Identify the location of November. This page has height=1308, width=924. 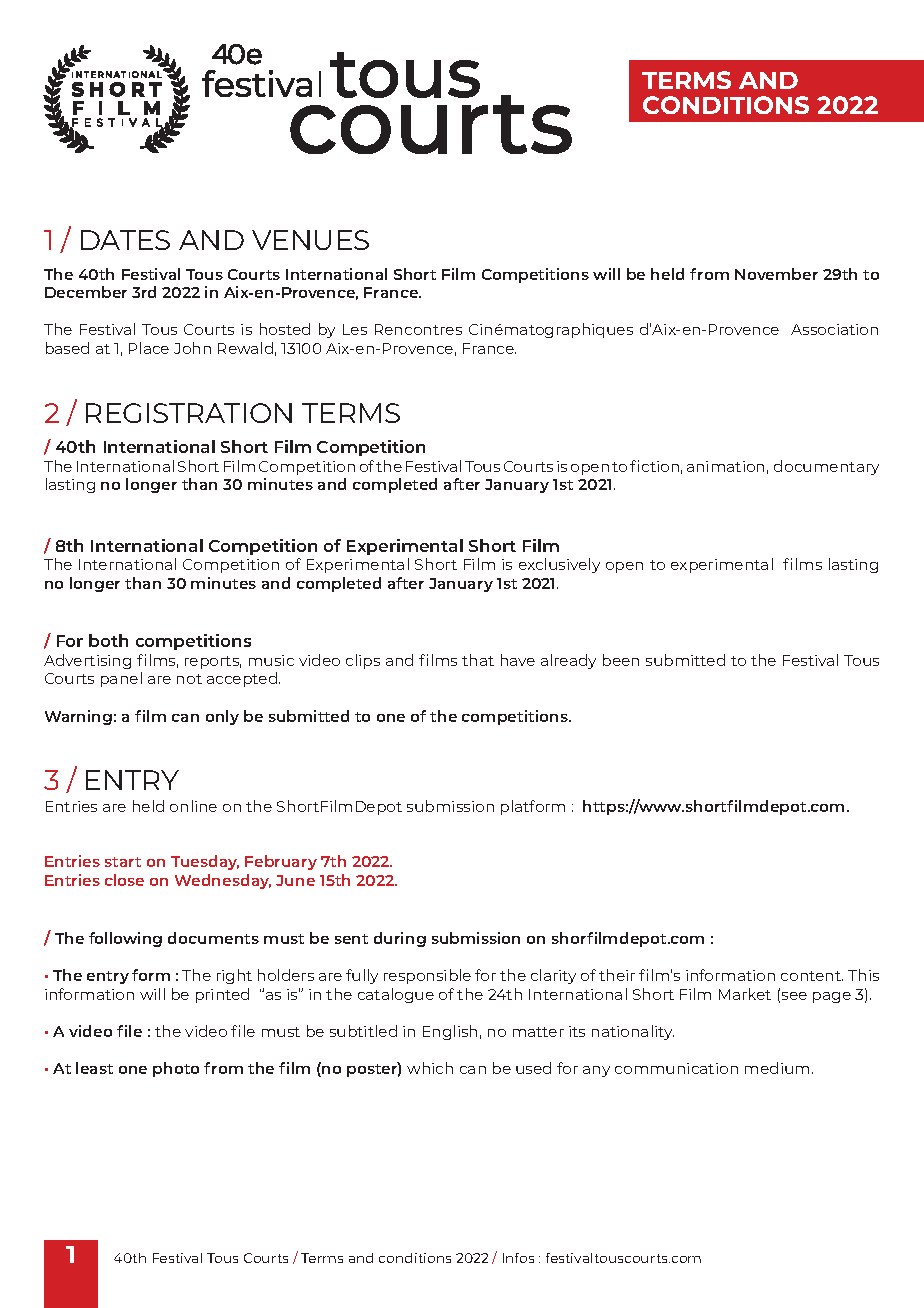
(776, 274).
